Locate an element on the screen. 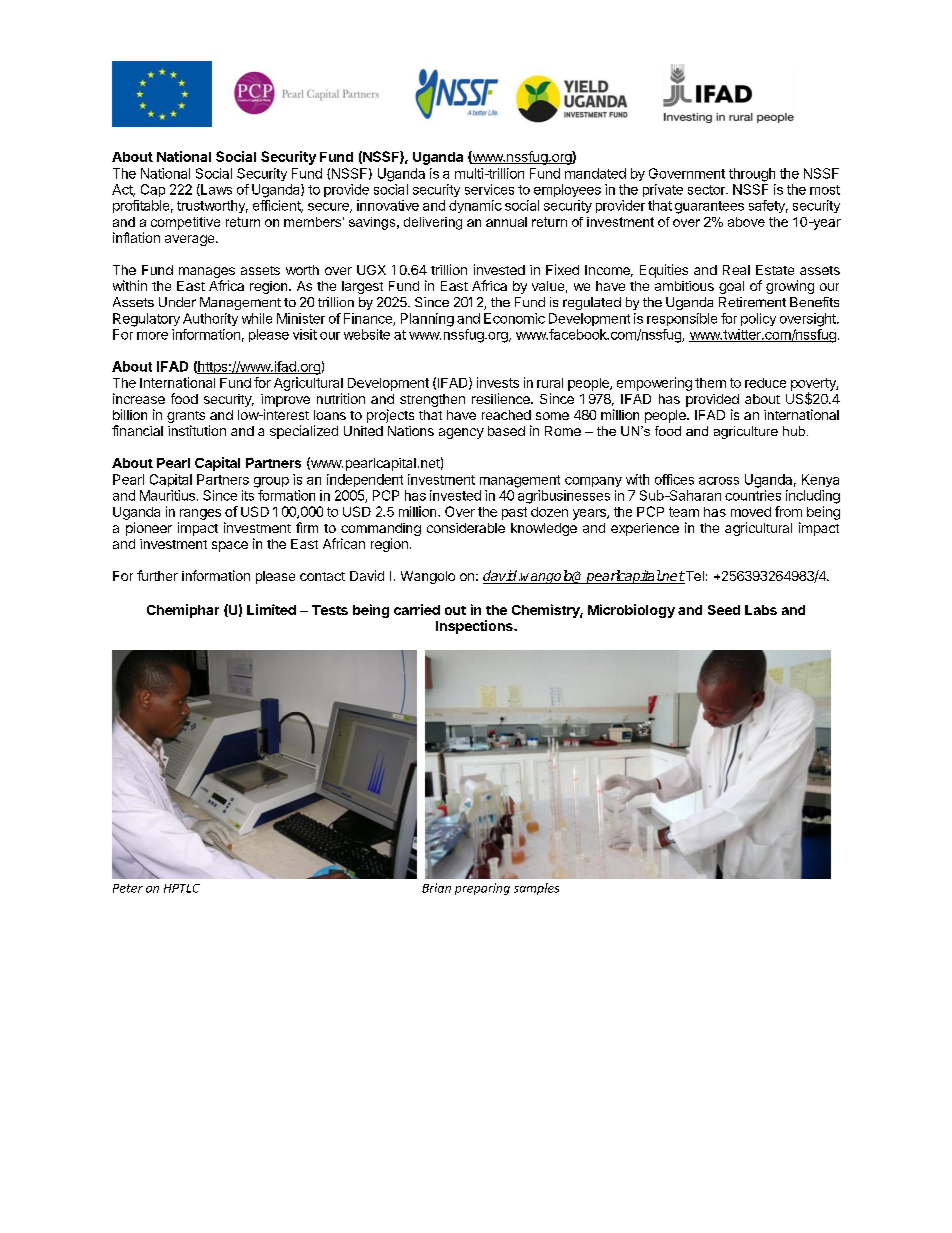 The width and height of the screenshot is (952, 1233). Inspections is located at coordinates (475, 627).
